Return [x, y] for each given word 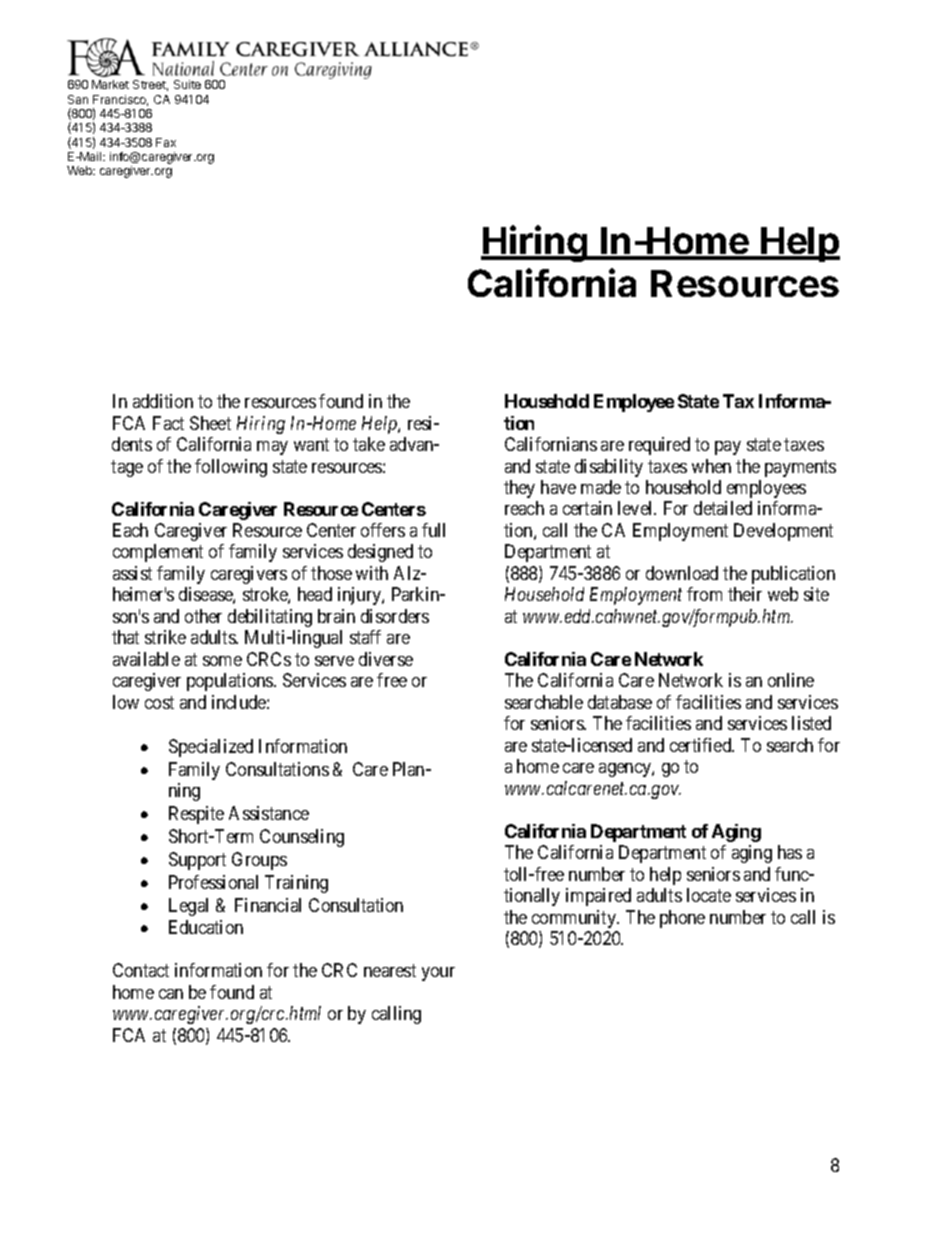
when [711, 466]
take [369, 444]
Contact [141, 970]
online [791, 680]
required [659, 446]
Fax [166, 142]
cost [159, 702]
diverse [386, 659]
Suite [187, 84]
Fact [168, 423]
